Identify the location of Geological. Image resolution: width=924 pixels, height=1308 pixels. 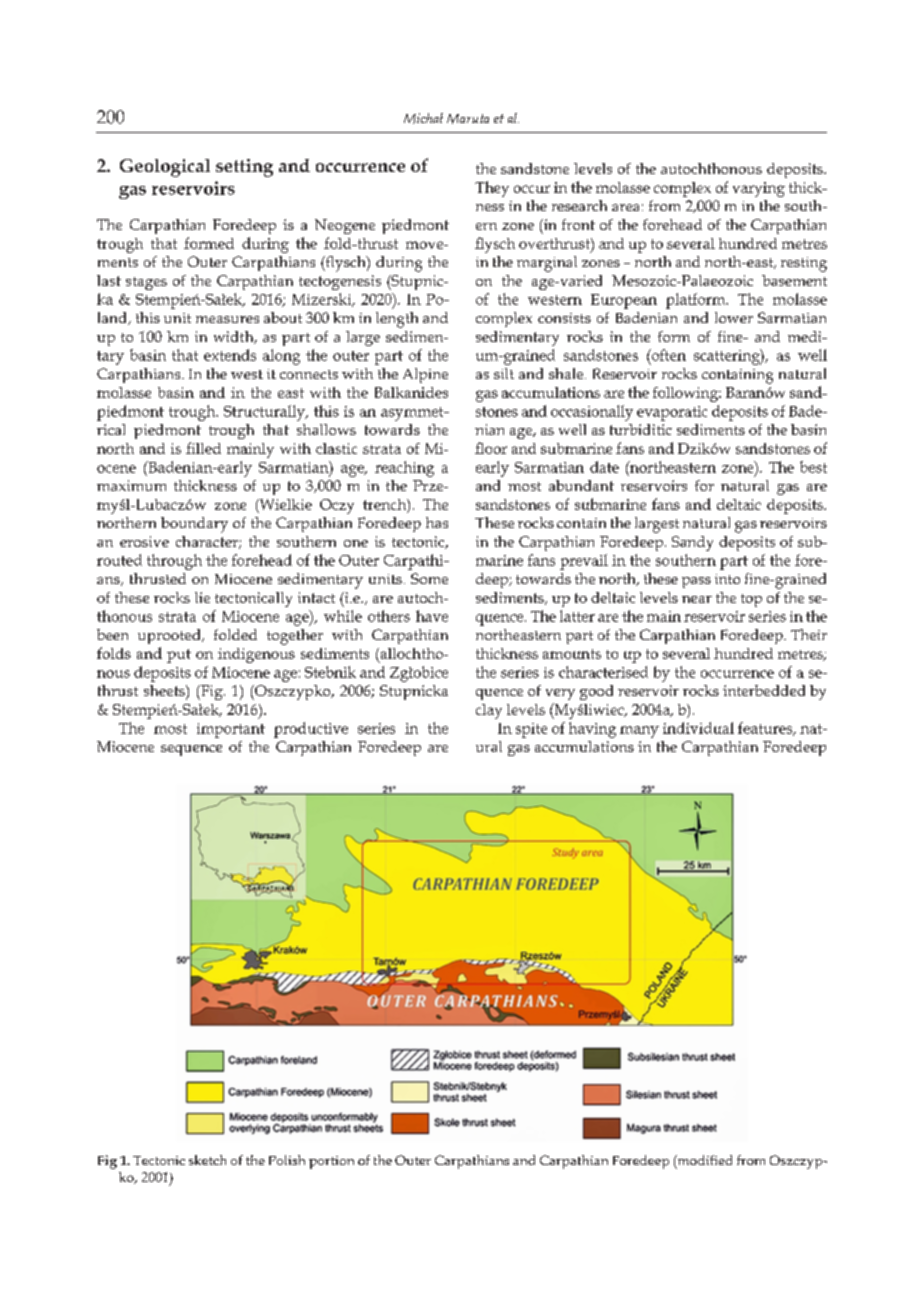
(165, 168).
